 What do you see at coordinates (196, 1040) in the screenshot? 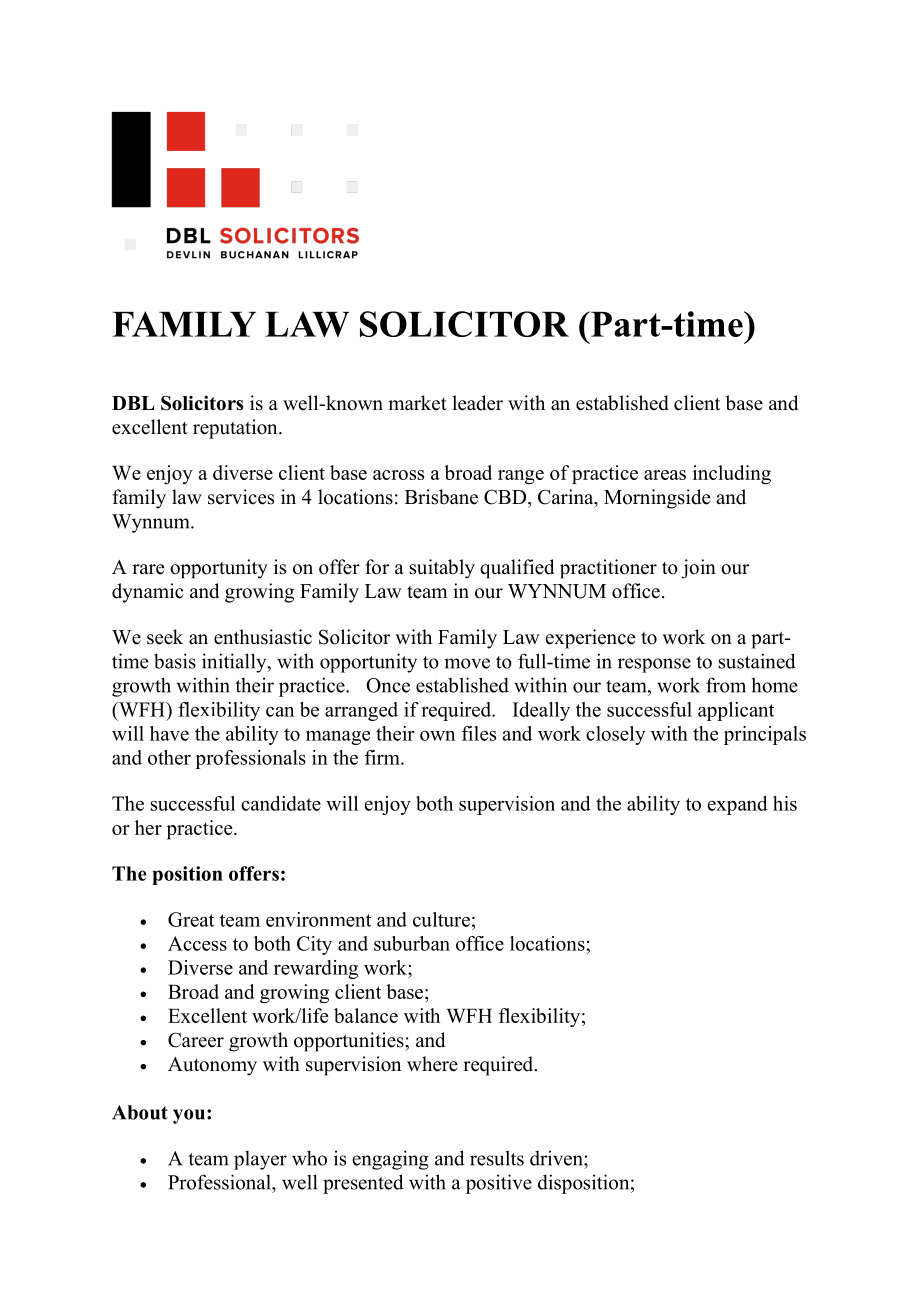
I see `Career` at bounding box center [196, 1040].
